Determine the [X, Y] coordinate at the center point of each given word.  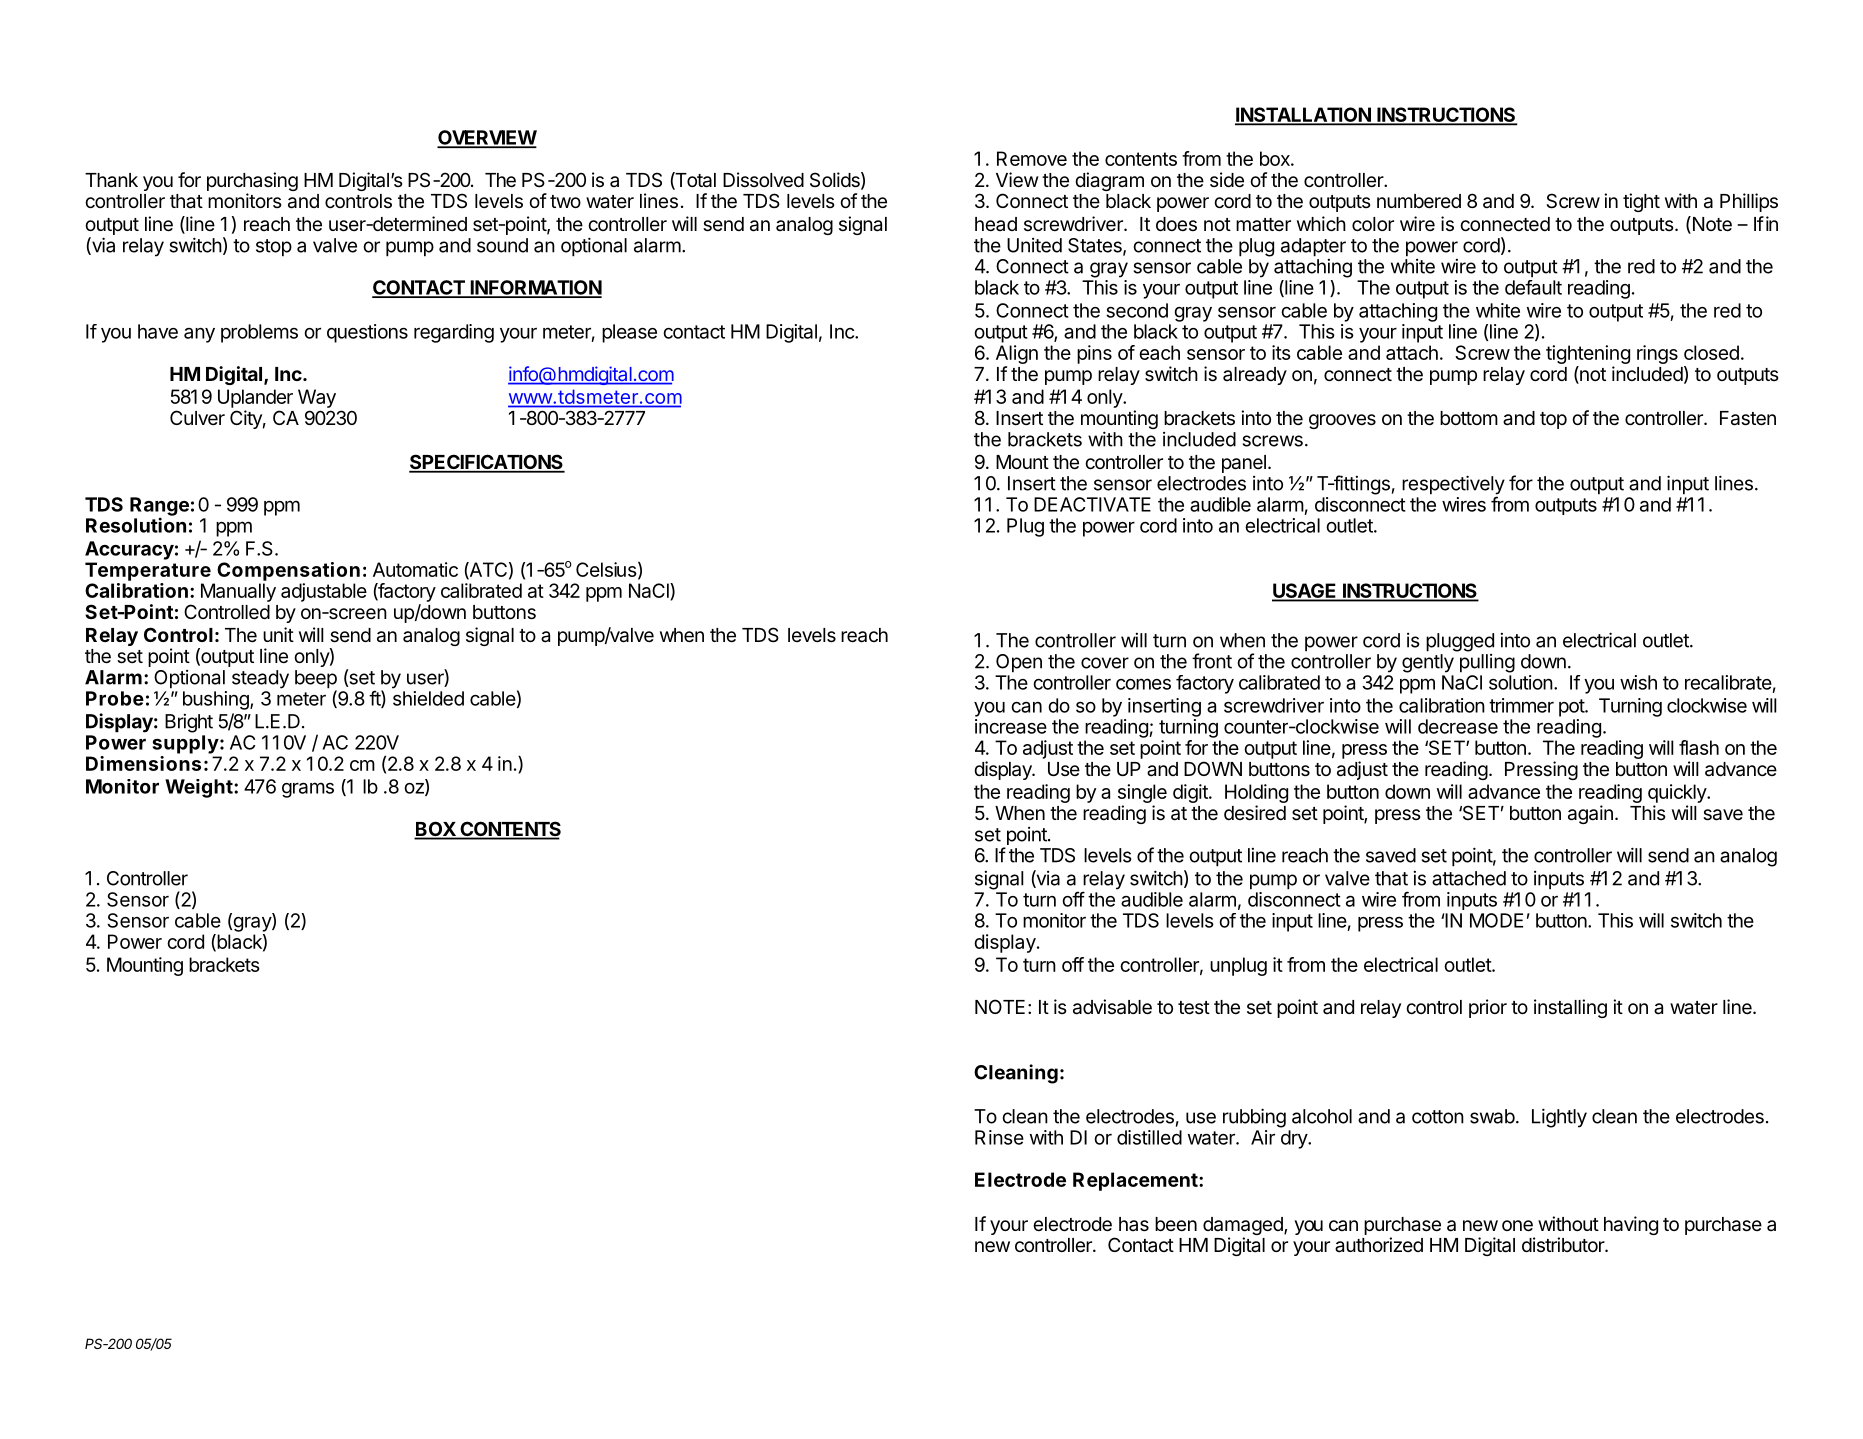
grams [308, 790]
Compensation [288, 571]
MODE [1496, 920]
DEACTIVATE [1092, 504]
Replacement [1136, 1181]
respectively [1453, 486]
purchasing [252, 183]
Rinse [999, 1137]
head [996, 224]
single [1142, 795]
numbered [1419, 201]
